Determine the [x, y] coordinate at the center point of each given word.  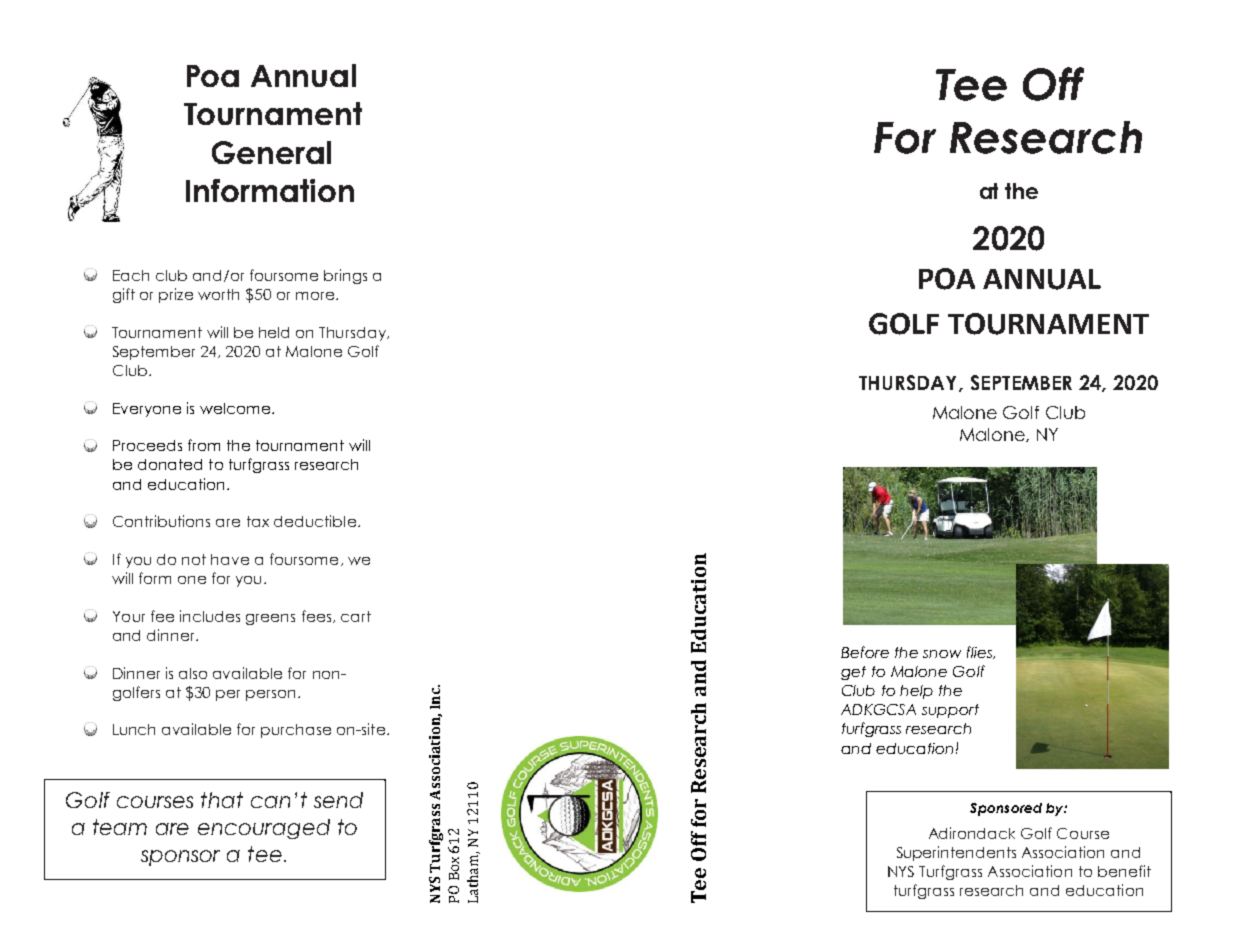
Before [865, 652]
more [315, 296]
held [274, 332]
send [338, 800]
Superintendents [956, 853]
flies [981, 652]
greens [270, 619]
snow [942, 654]
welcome [235, 408]
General [271, 152]
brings [345, 276]
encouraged [264, 829]
